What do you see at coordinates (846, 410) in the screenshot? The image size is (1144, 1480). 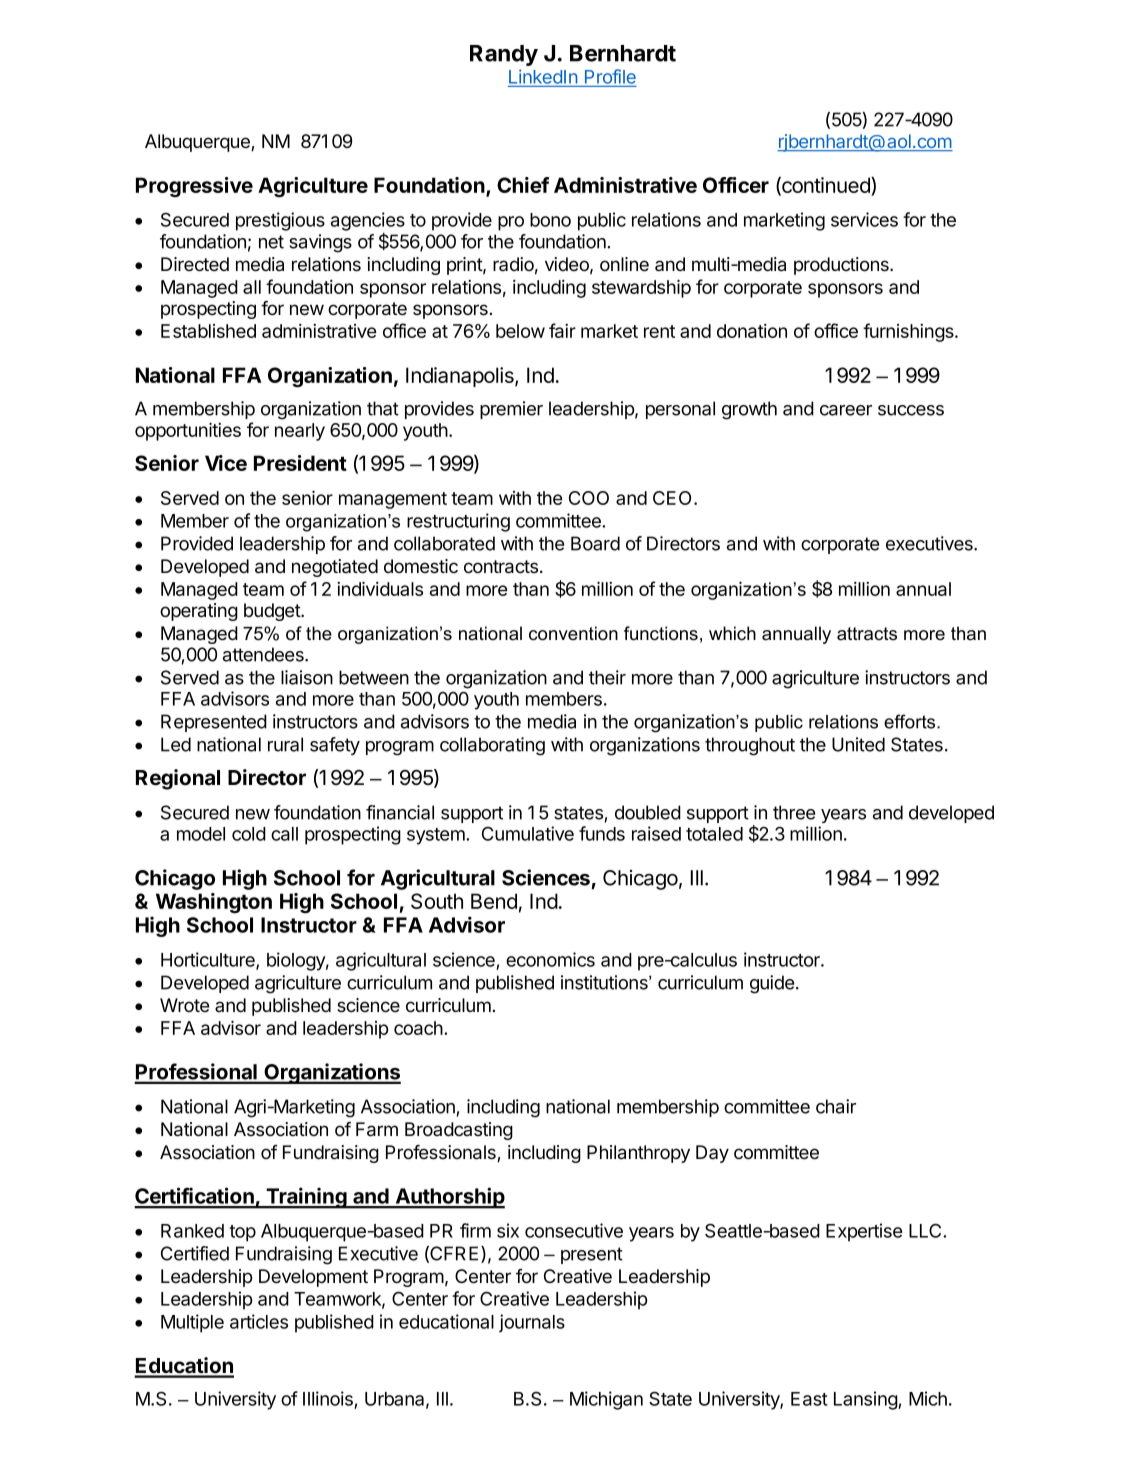 I see `career` at bounding box center [846, 410].
